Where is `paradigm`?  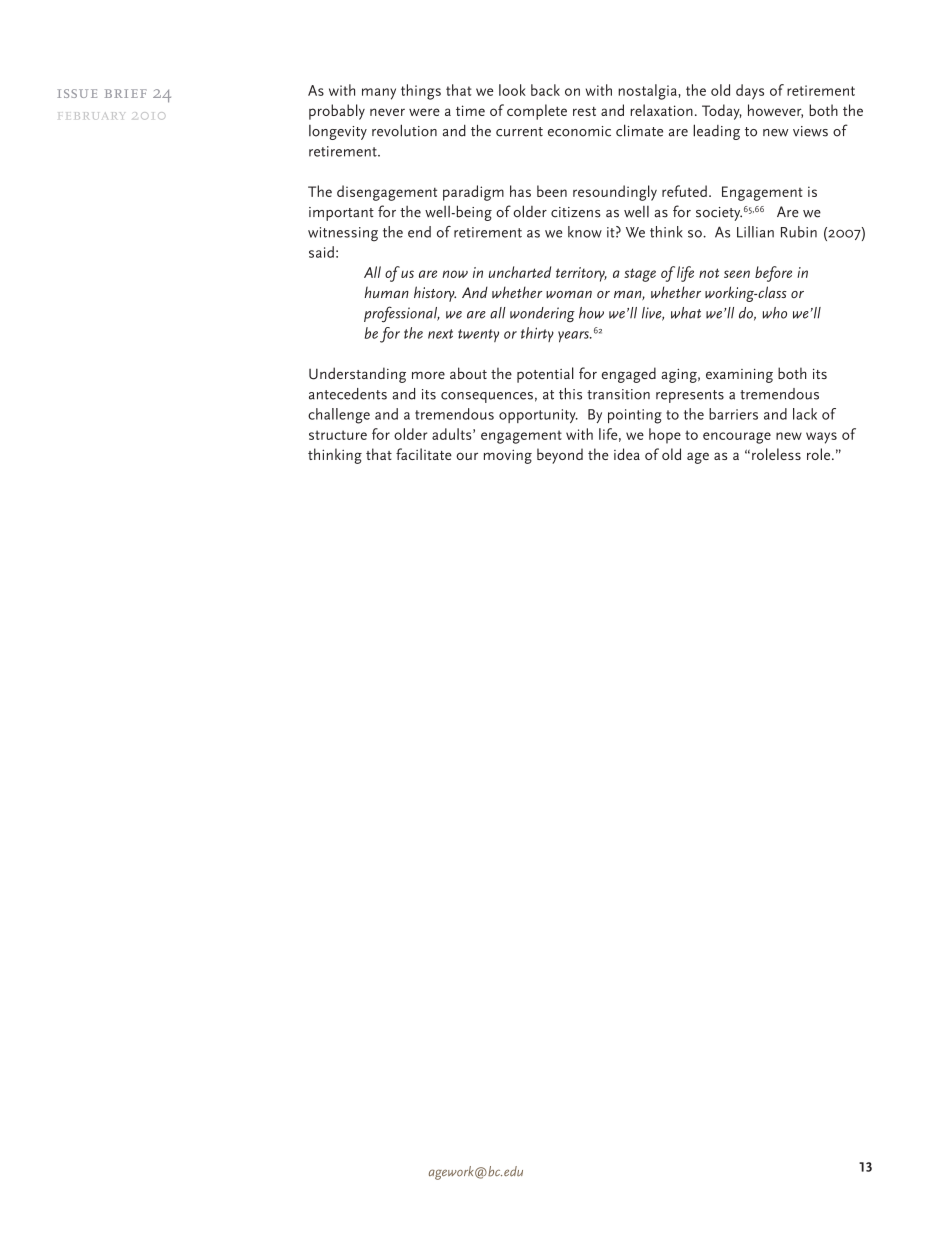
paradigm is located at coordinates (473, 193).
